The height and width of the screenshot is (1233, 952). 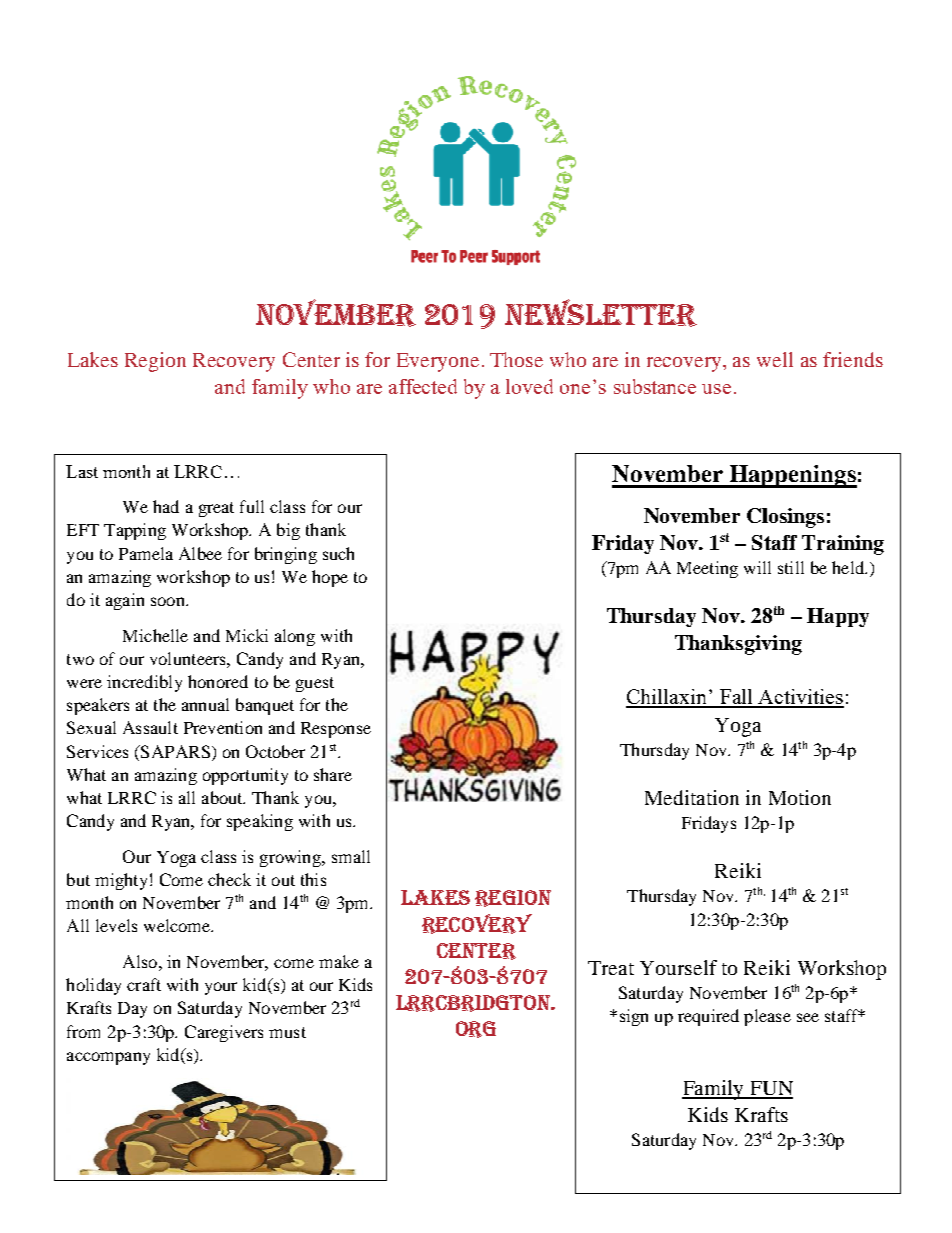 What do you see at coordinates (150, 727) in the screenshot?
I see `Assault` at bounding box center [150, 727].
